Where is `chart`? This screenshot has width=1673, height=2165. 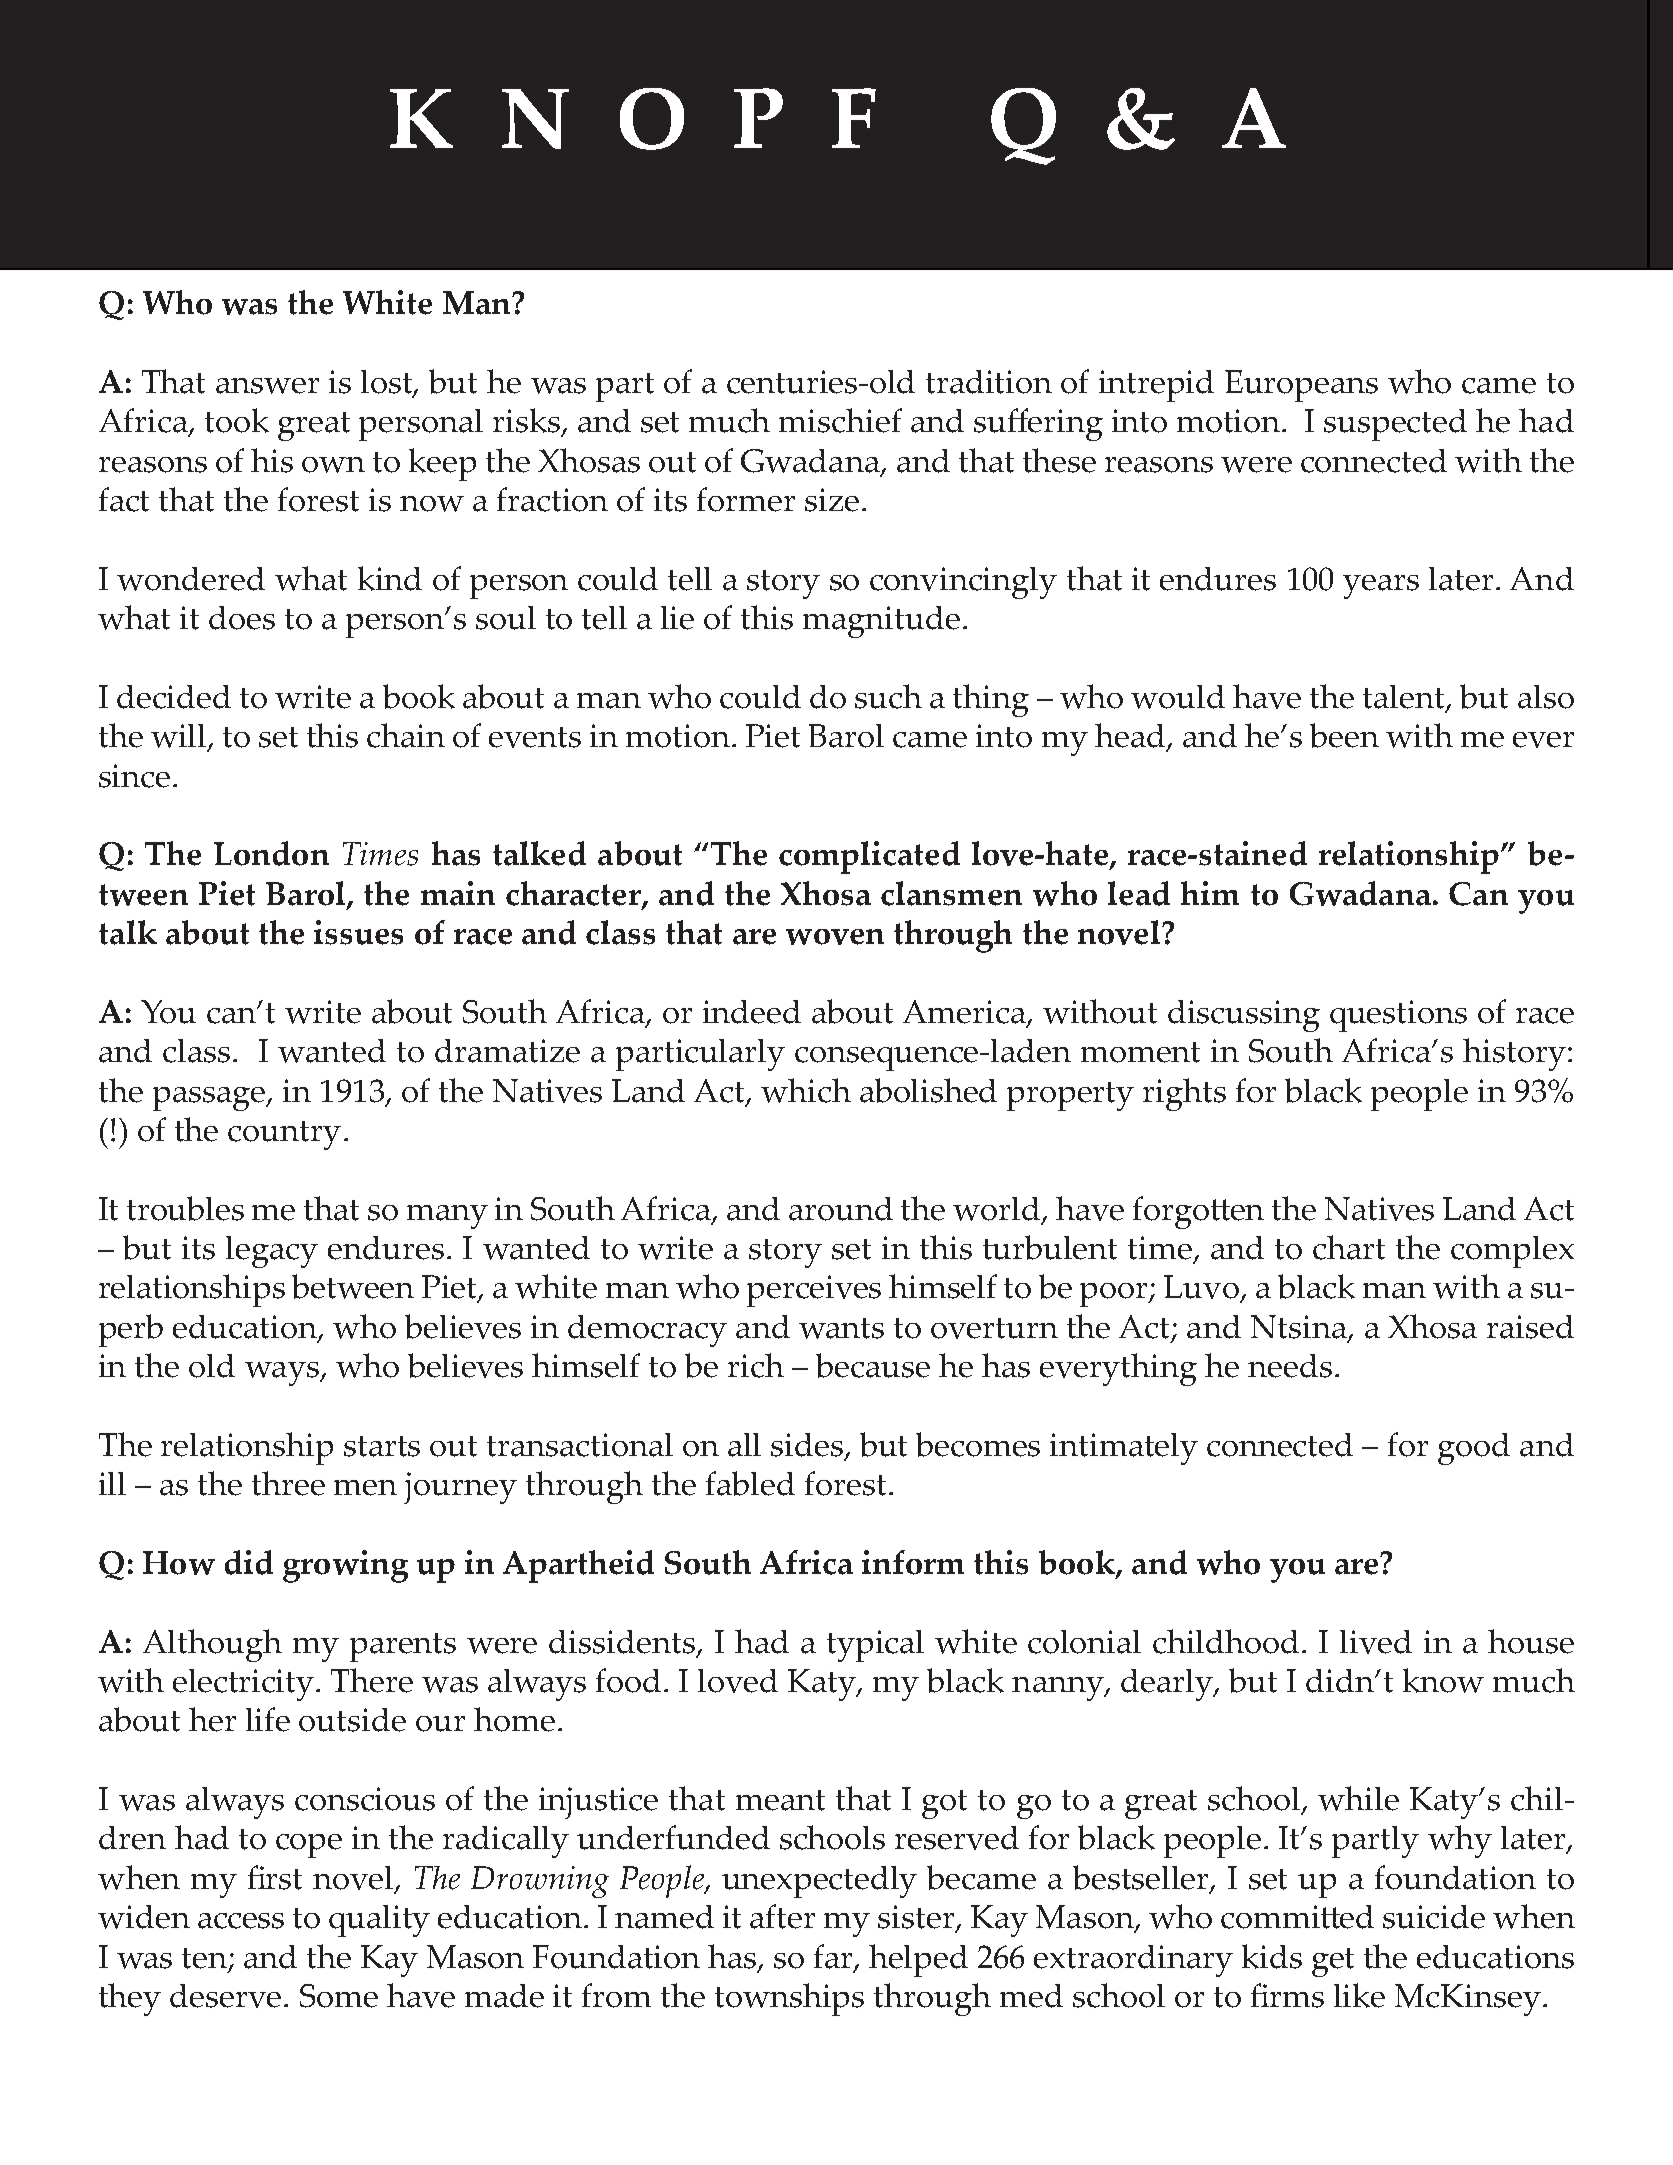
chart is located at coordinates (1349, 1247).
